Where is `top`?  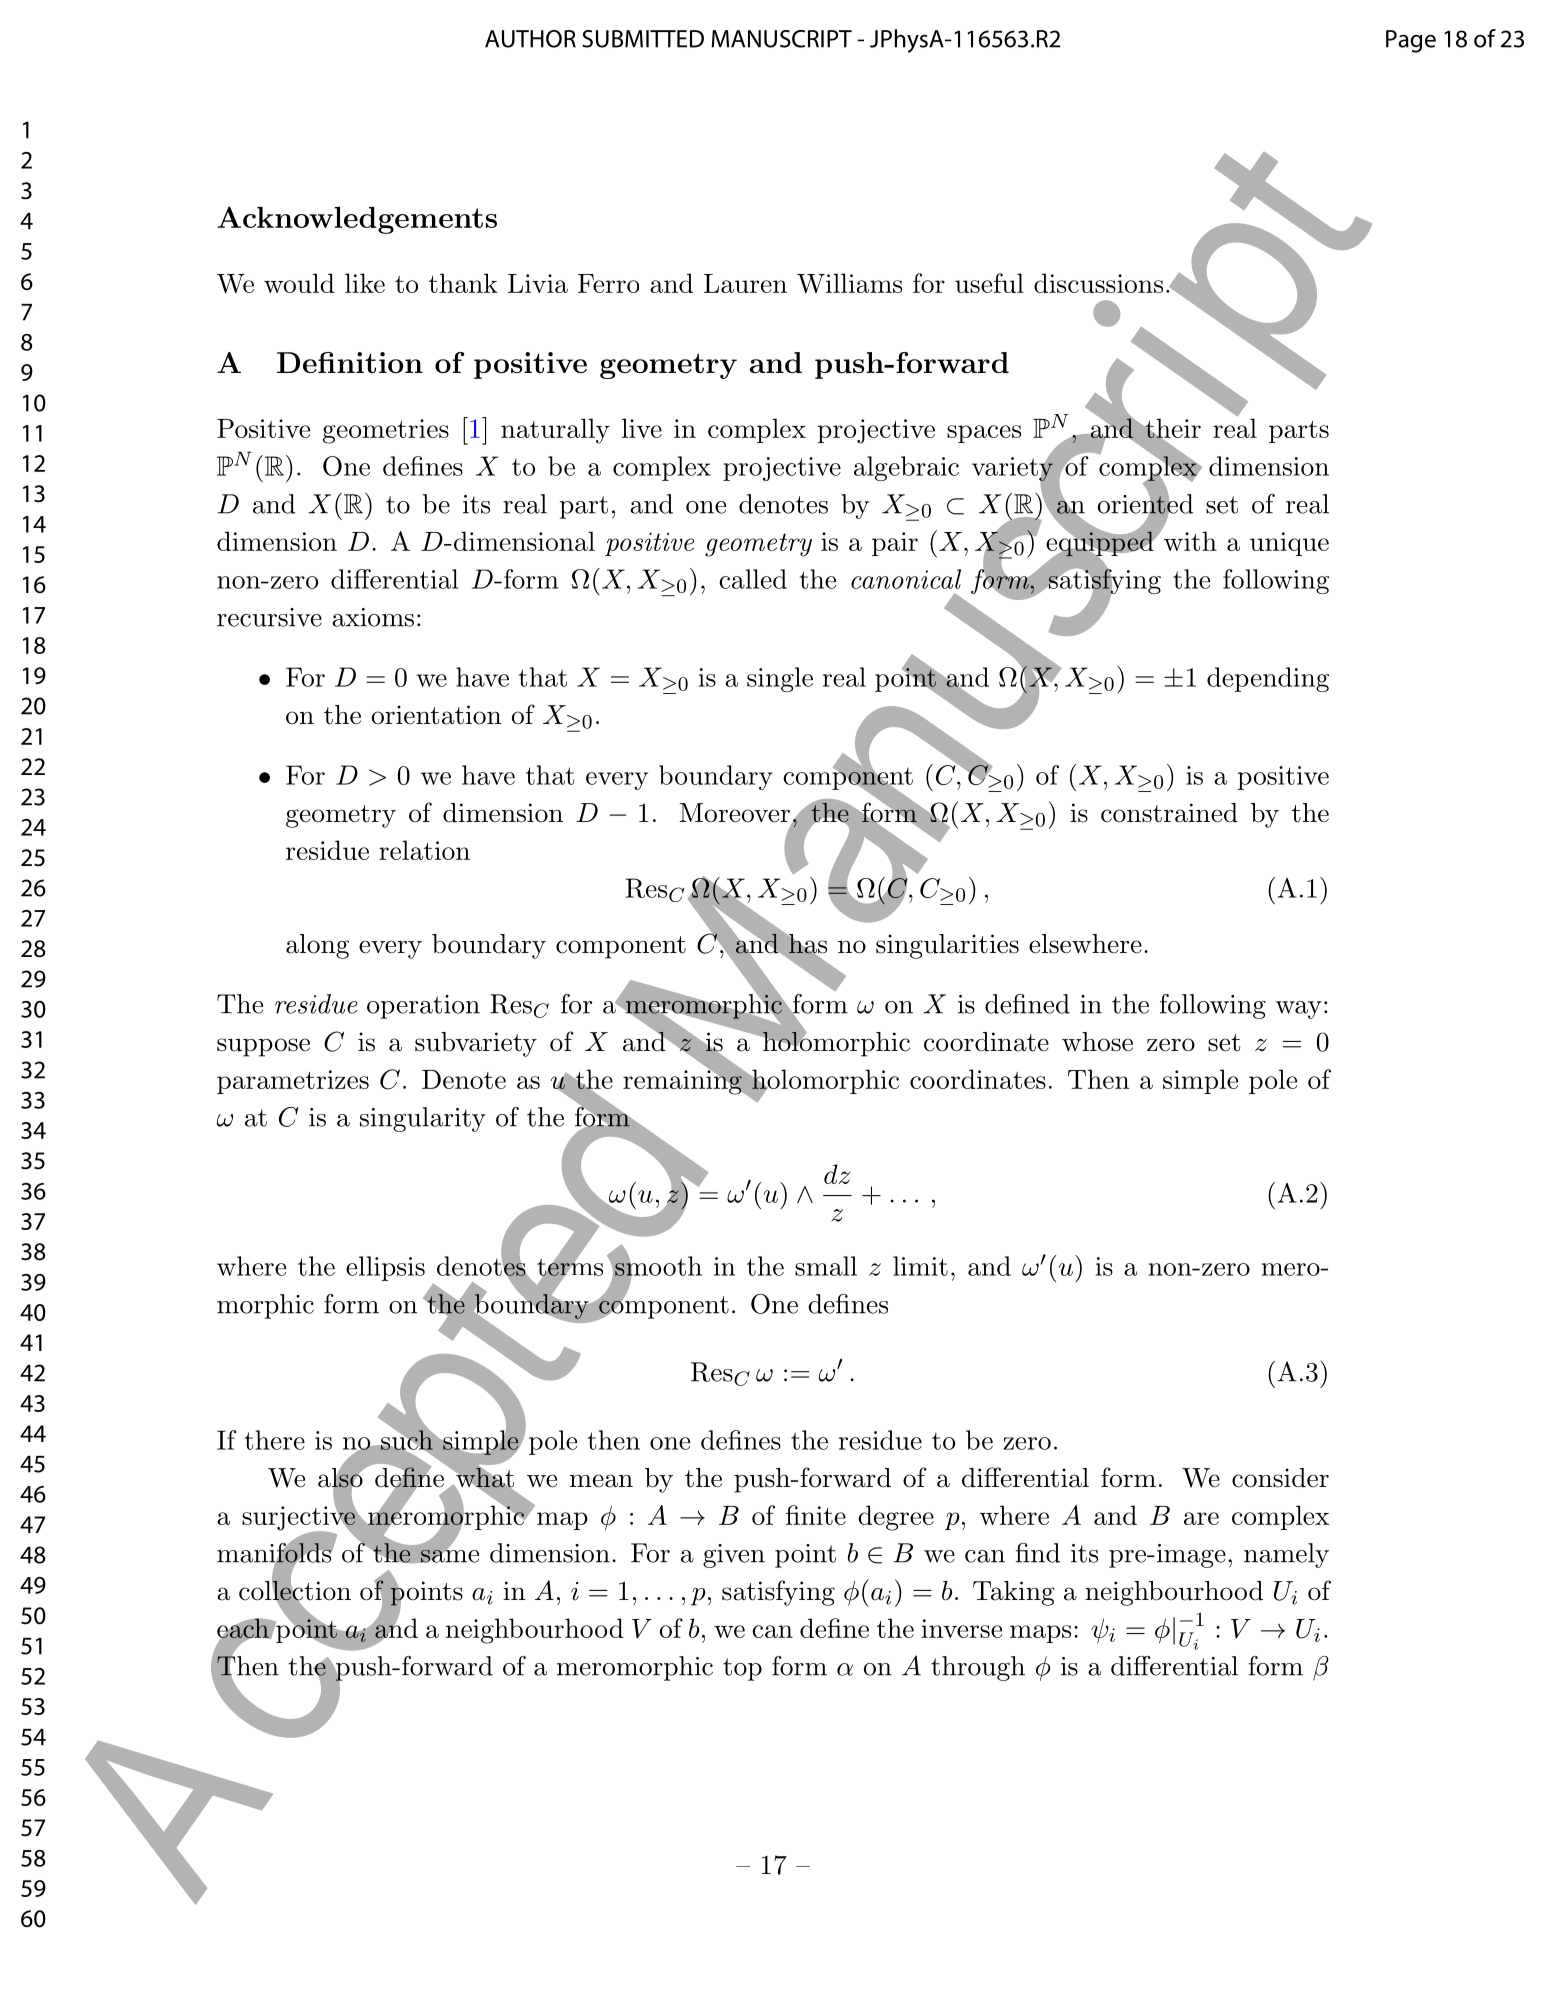
top is located at coordinates (742, 1669).
